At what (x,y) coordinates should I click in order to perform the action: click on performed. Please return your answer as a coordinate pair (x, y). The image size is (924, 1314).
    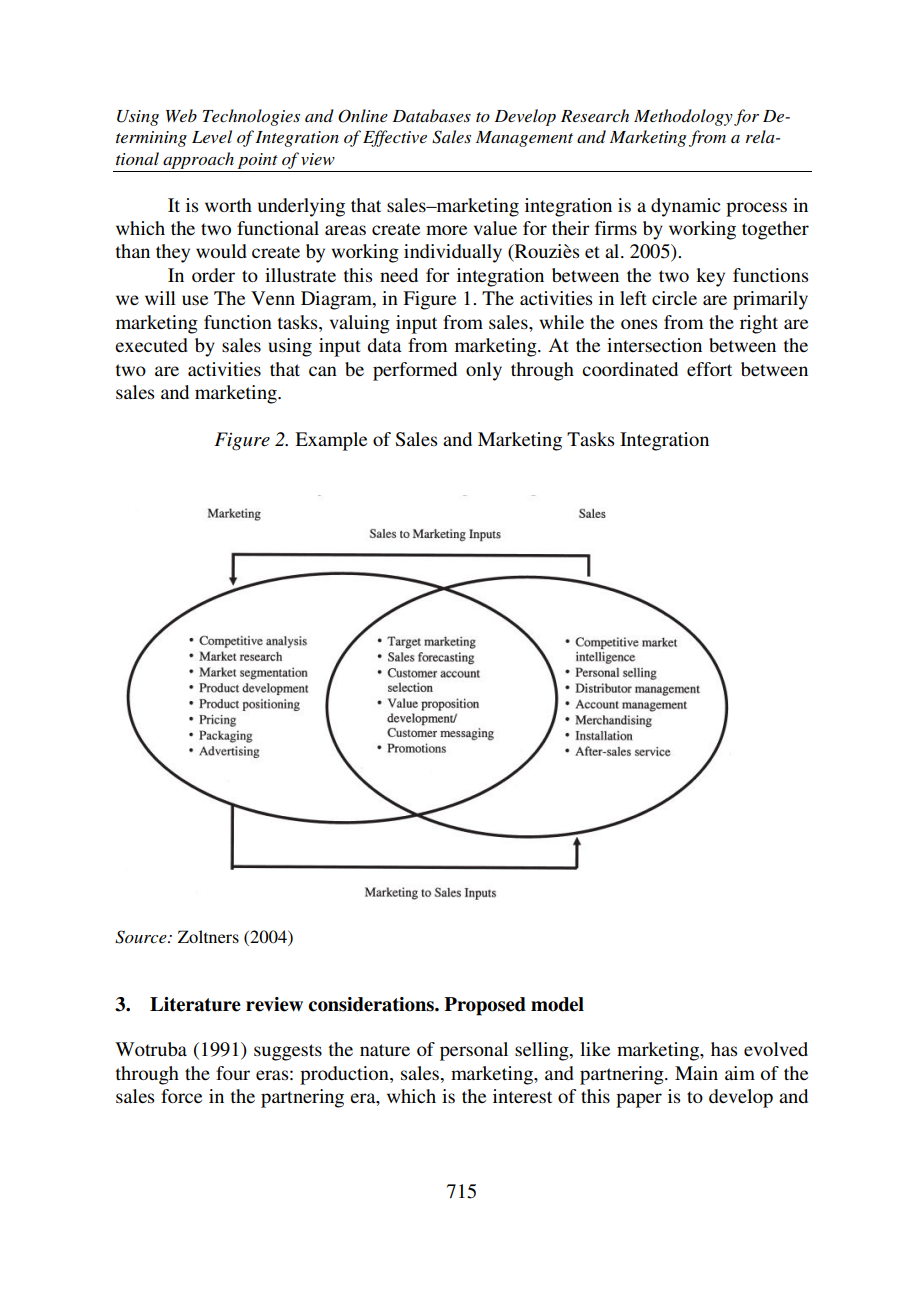
    Looking at the image, I should click on (415, 371).
